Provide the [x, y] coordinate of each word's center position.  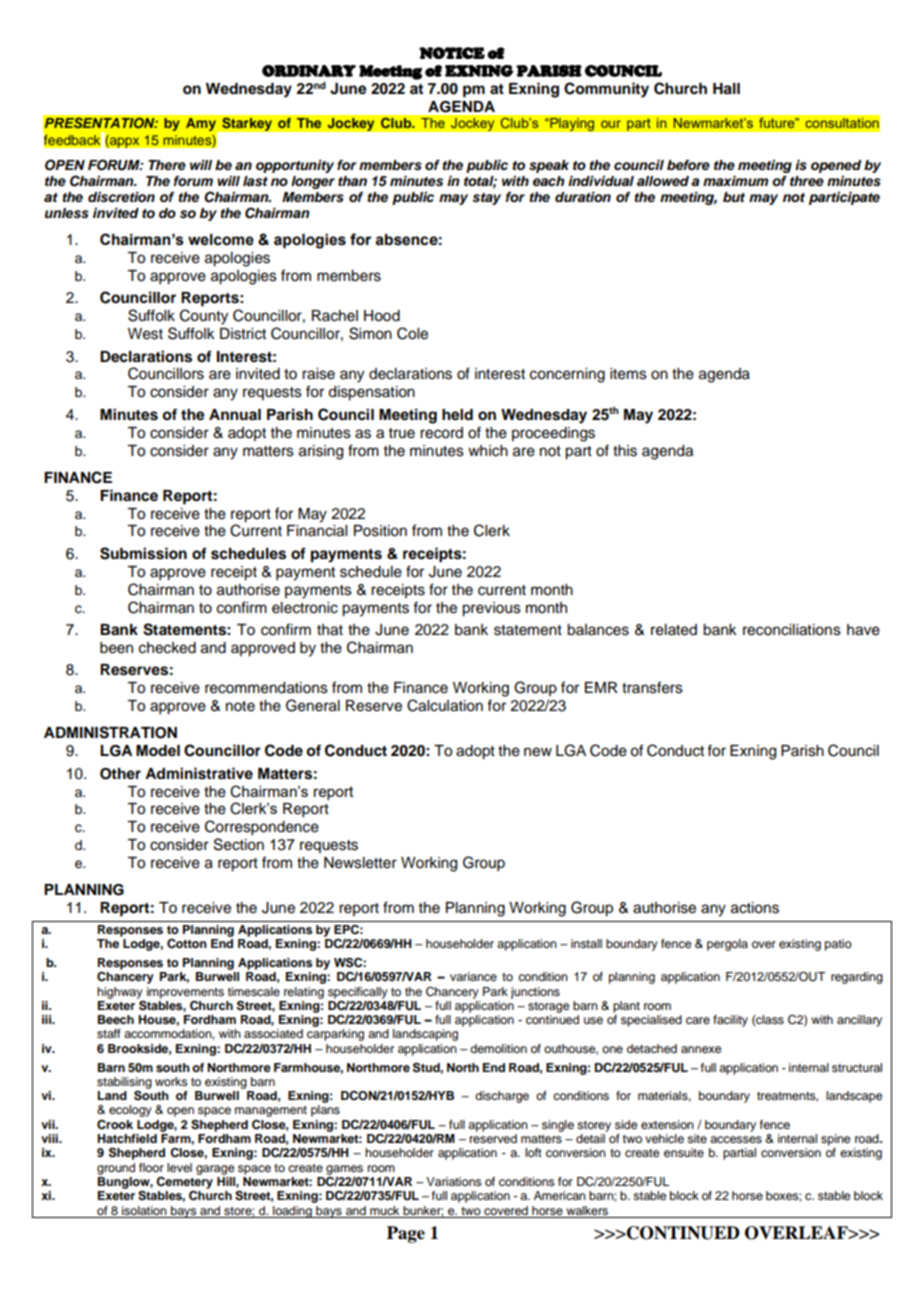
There [167, 165]
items [628, 374]
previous [491, 609]
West [145, 334]
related [674, 630]
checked [167, 648]
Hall [726, 89]
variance [473, 976]
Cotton [187, 944]
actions [755, 908]
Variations [454, 1181]
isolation [144, 1210]
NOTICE [452, 53]
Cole [412, 333]
